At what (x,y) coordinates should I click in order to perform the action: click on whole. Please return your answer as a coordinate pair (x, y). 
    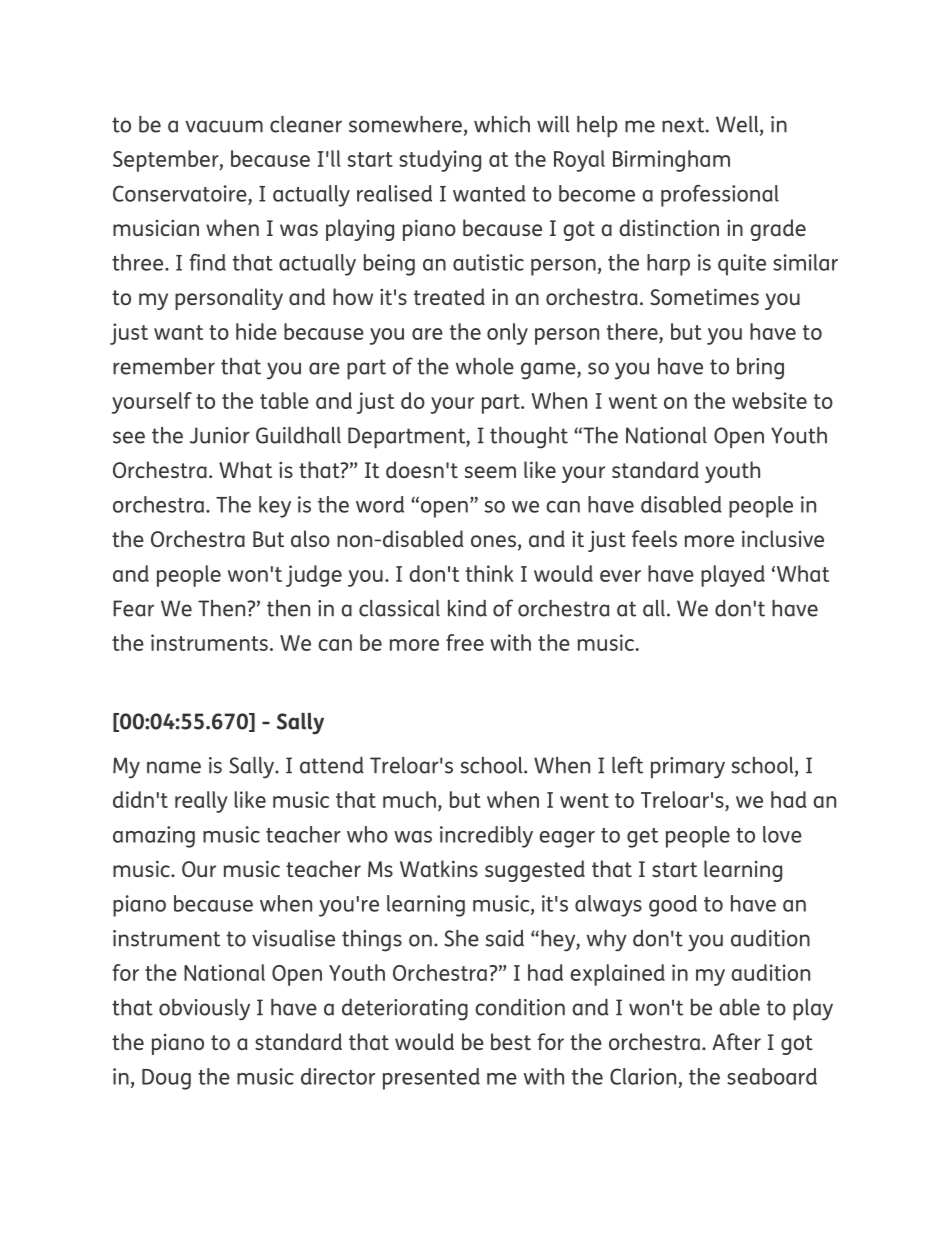
    Looking at the image, I should click on (485, 366).
